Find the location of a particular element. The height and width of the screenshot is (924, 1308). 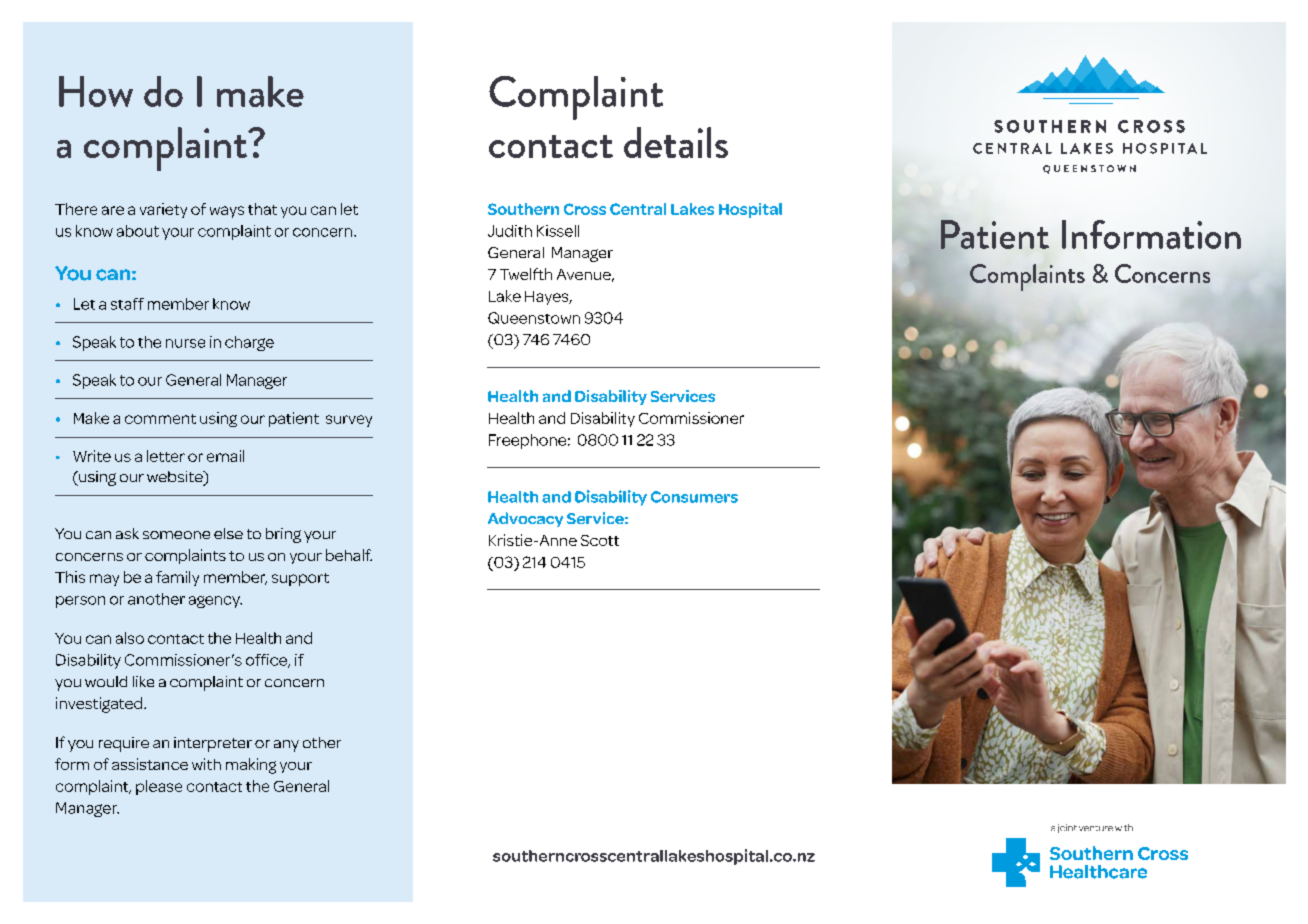

any is located at coordinates (286, 746).
